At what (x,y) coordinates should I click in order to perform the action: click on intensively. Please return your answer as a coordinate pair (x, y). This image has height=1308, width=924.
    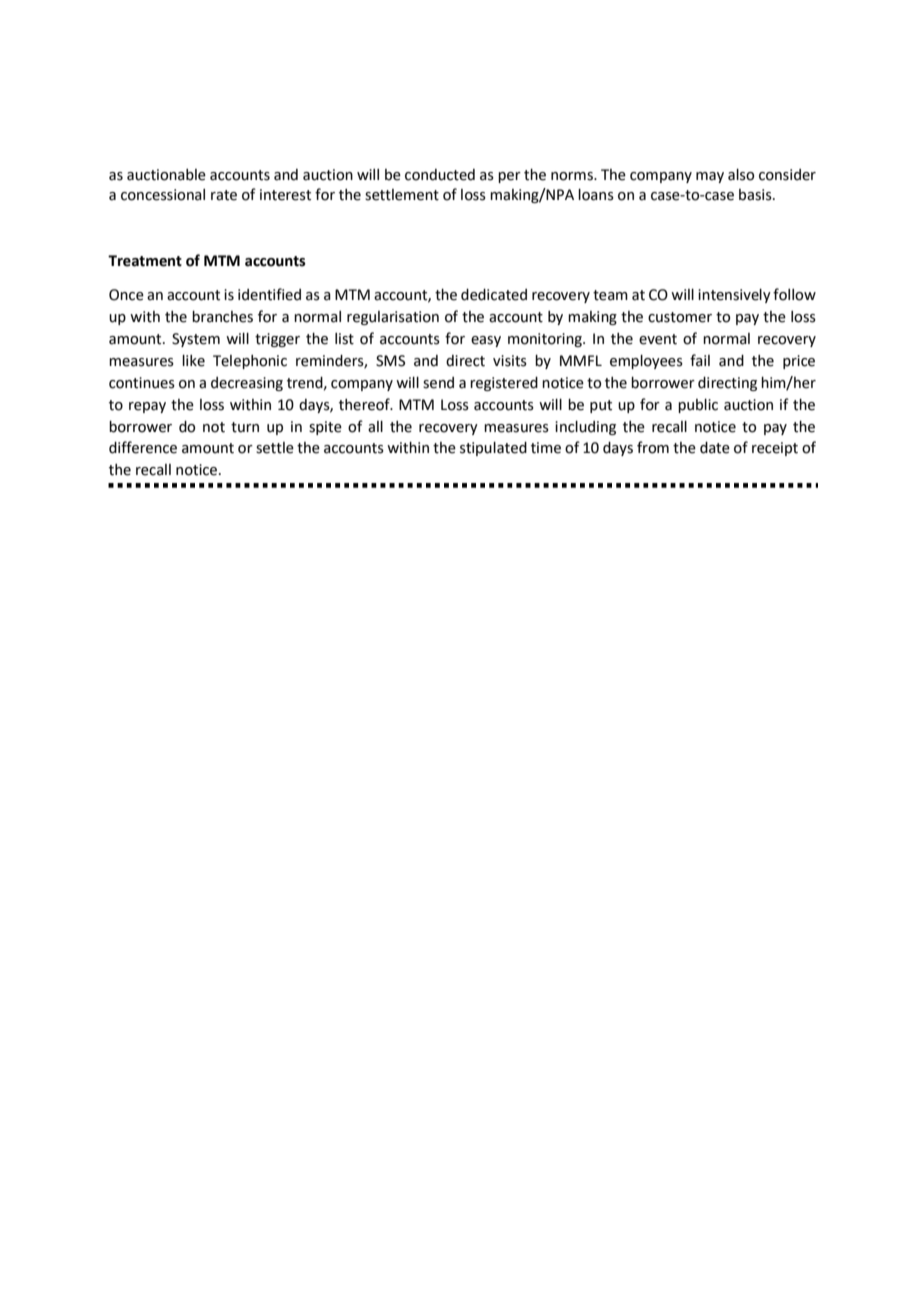
    Looking at the image, I should click on (734, 296).
